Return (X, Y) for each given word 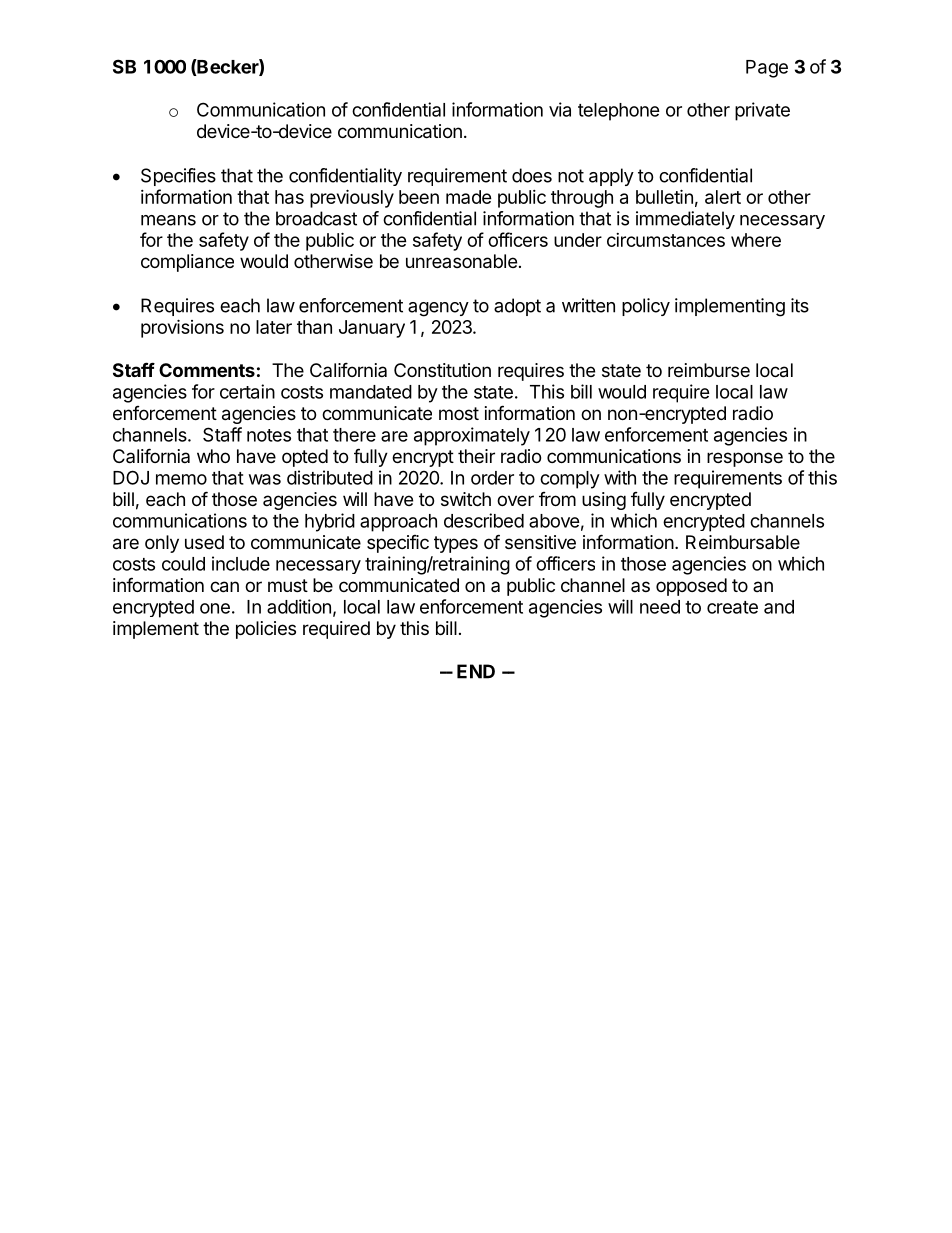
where (756, 240)
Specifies (178, 177)
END (476, 671)
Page (767, 69)
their (476, 456)
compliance (187, 263)
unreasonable (461, 261)
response (745, 459)
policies (266, 630)
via (560, 109)
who (213, 456)
